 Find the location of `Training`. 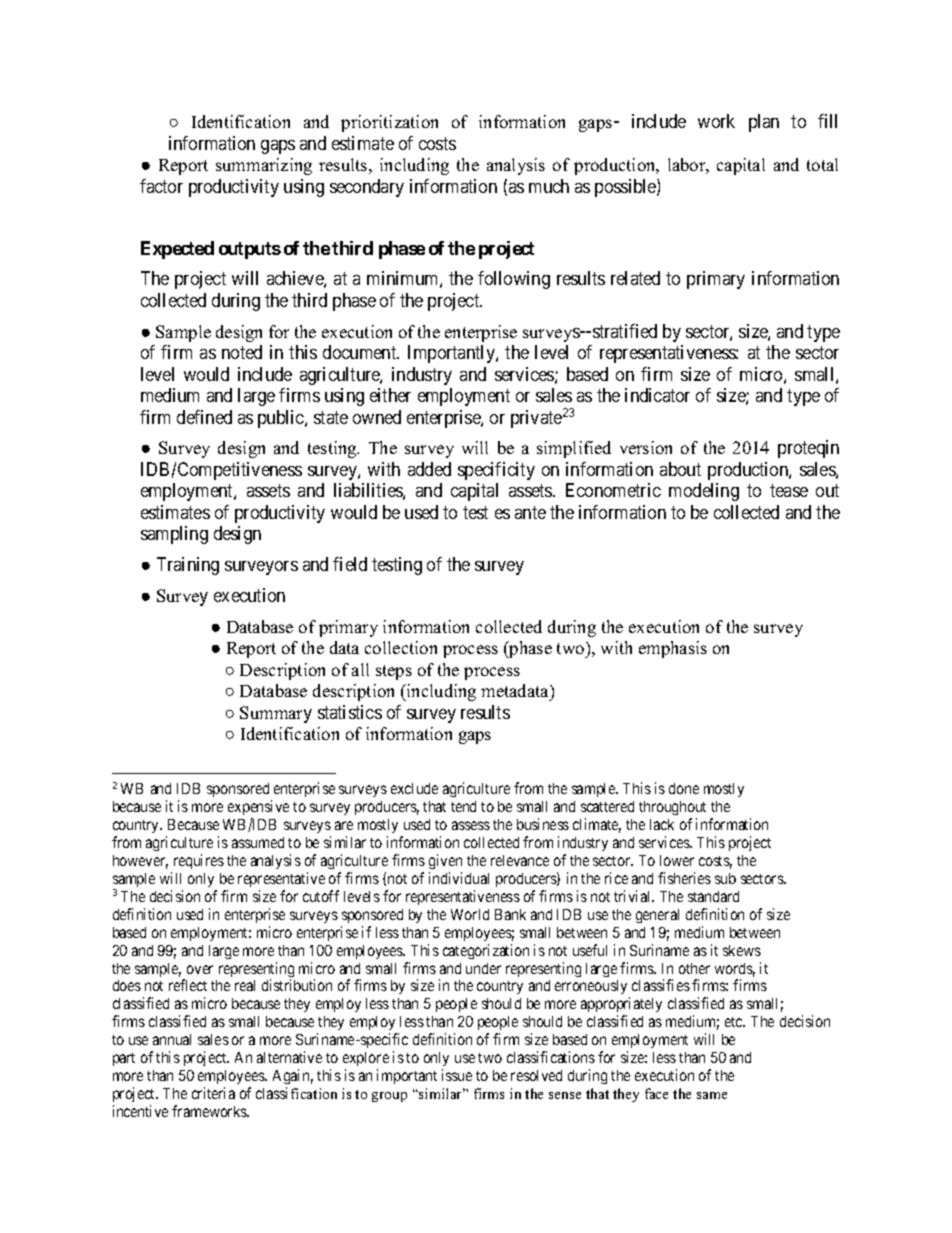

Training is located at coordinates (188, 566).
